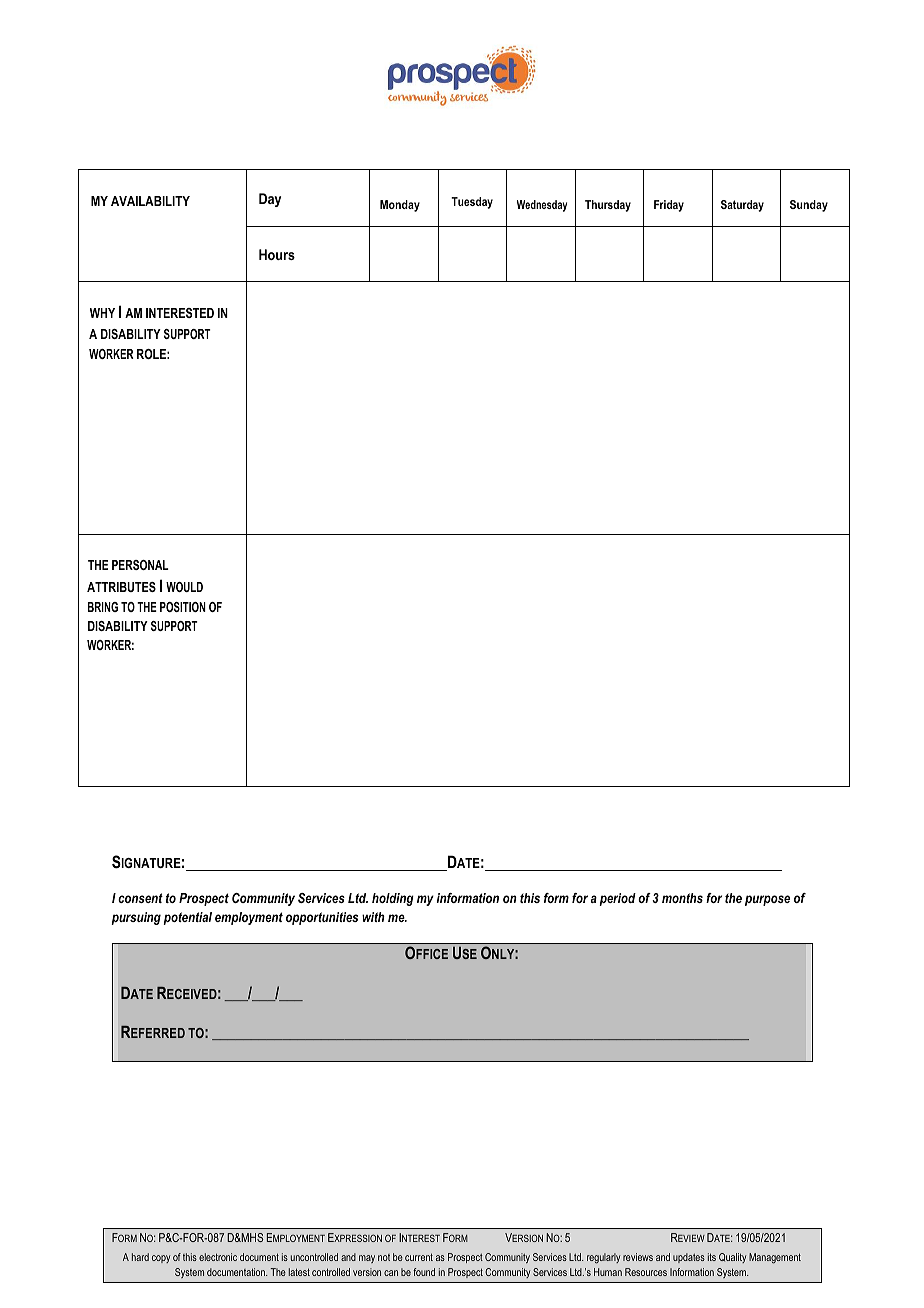 The width and height of the document is (924, 1308). Describe the element at coordinates (472, 203) in the document. I see `Tuesday` at that location.
